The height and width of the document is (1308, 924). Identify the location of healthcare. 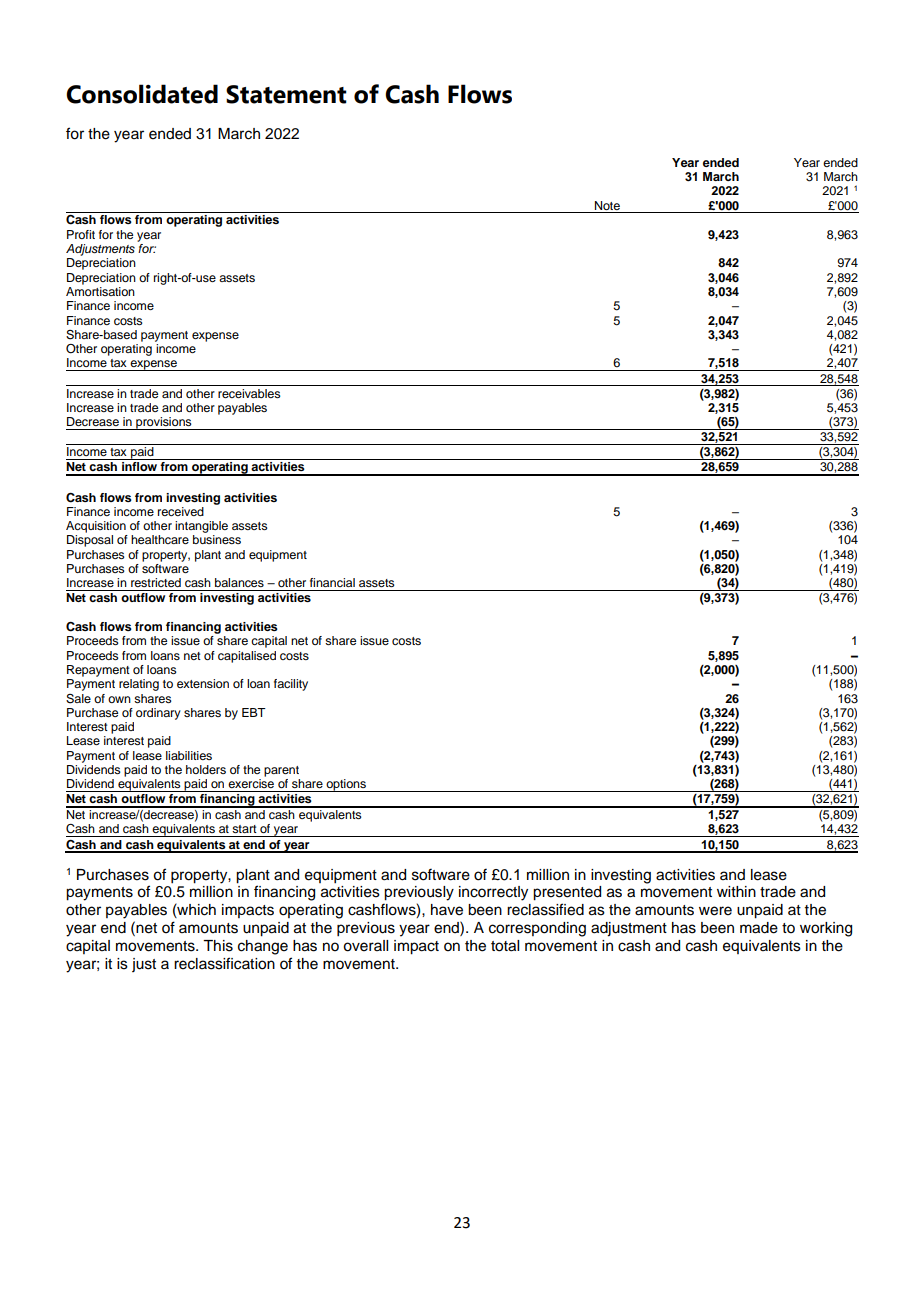
(160, 539).
